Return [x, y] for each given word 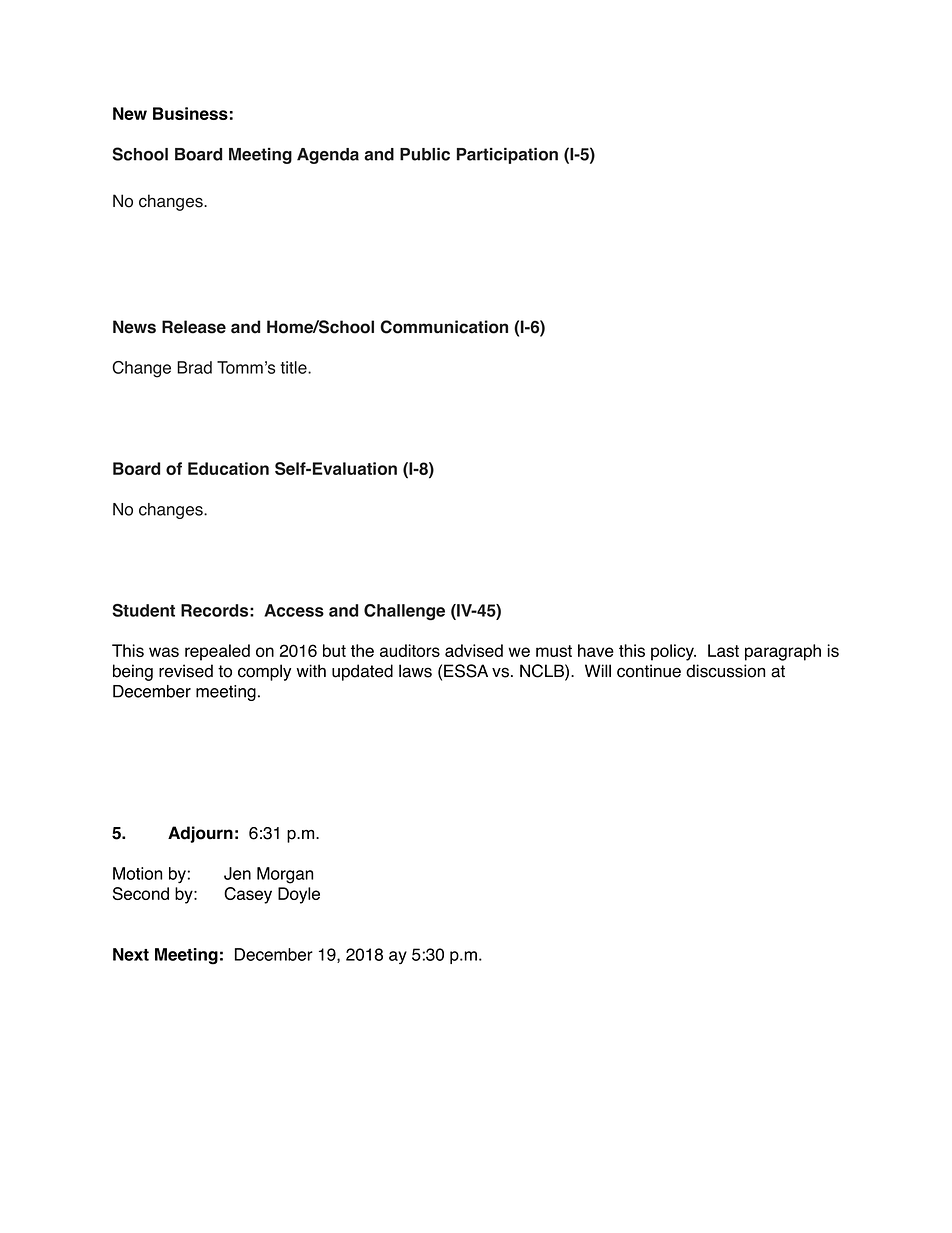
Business [190, 113]
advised [474, 650]
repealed [217, 652]
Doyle [299, 895]
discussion [725, 671]
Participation [507, 156]
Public [425, 154]
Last [723, 650]
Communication [444, 327]
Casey [248, 895]
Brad [194, 367]
